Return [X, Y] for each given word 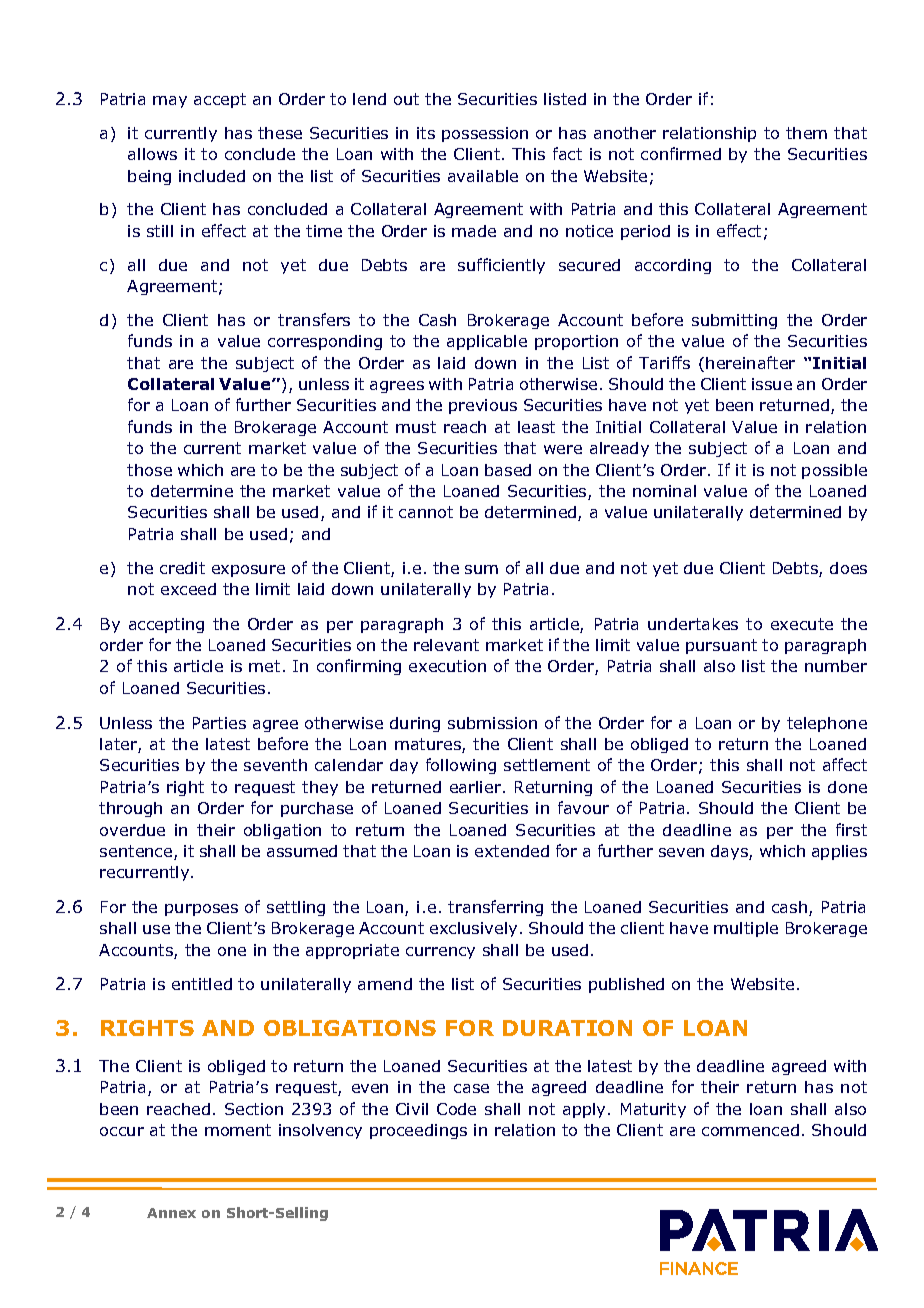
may [170, 102]
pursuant [721, 646]
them [806, 133]
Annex [171, 1213]
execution [447, 666]
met [264, 666]
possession [485, 134]
